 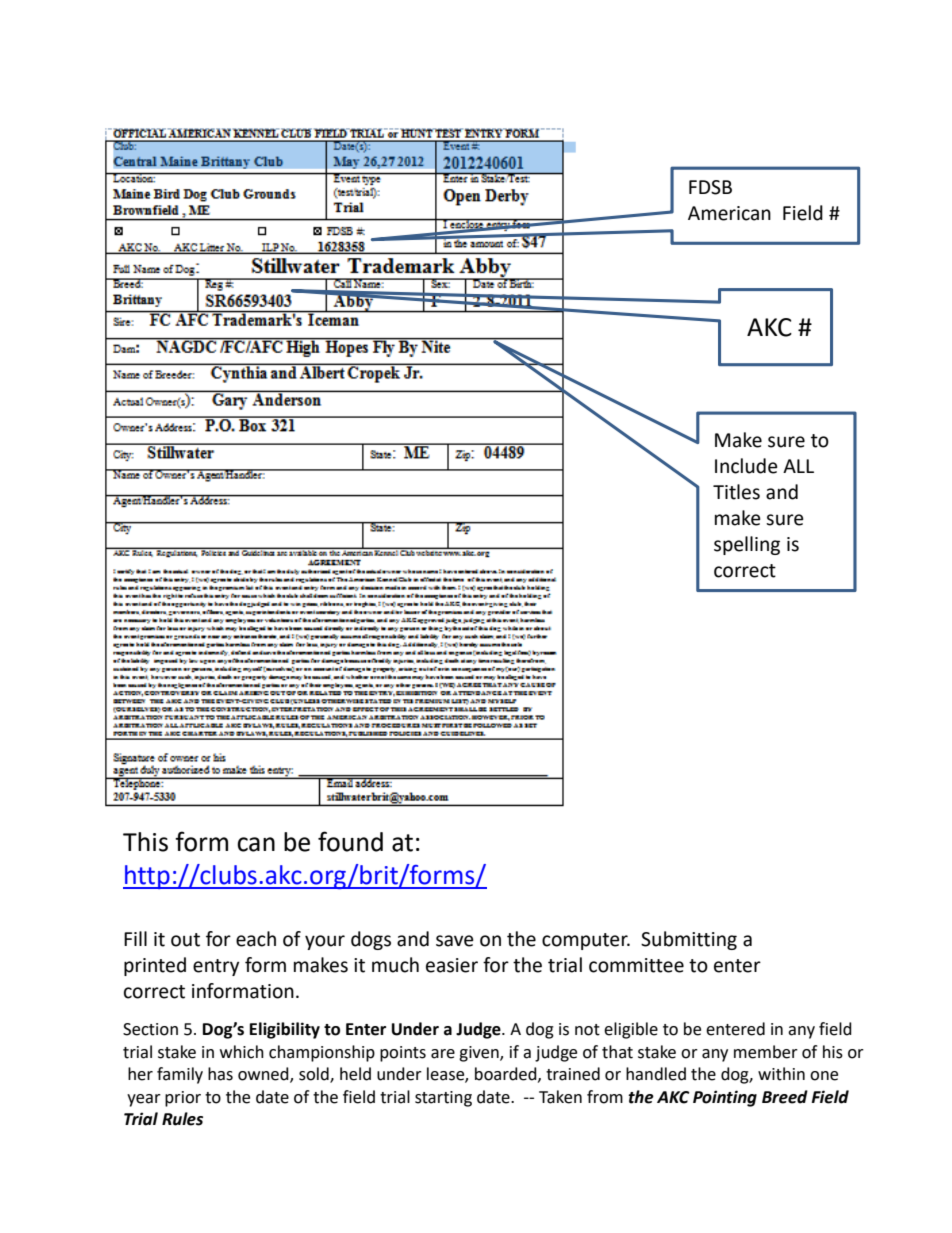 I want to click on save, so click(x=455, y=941).
